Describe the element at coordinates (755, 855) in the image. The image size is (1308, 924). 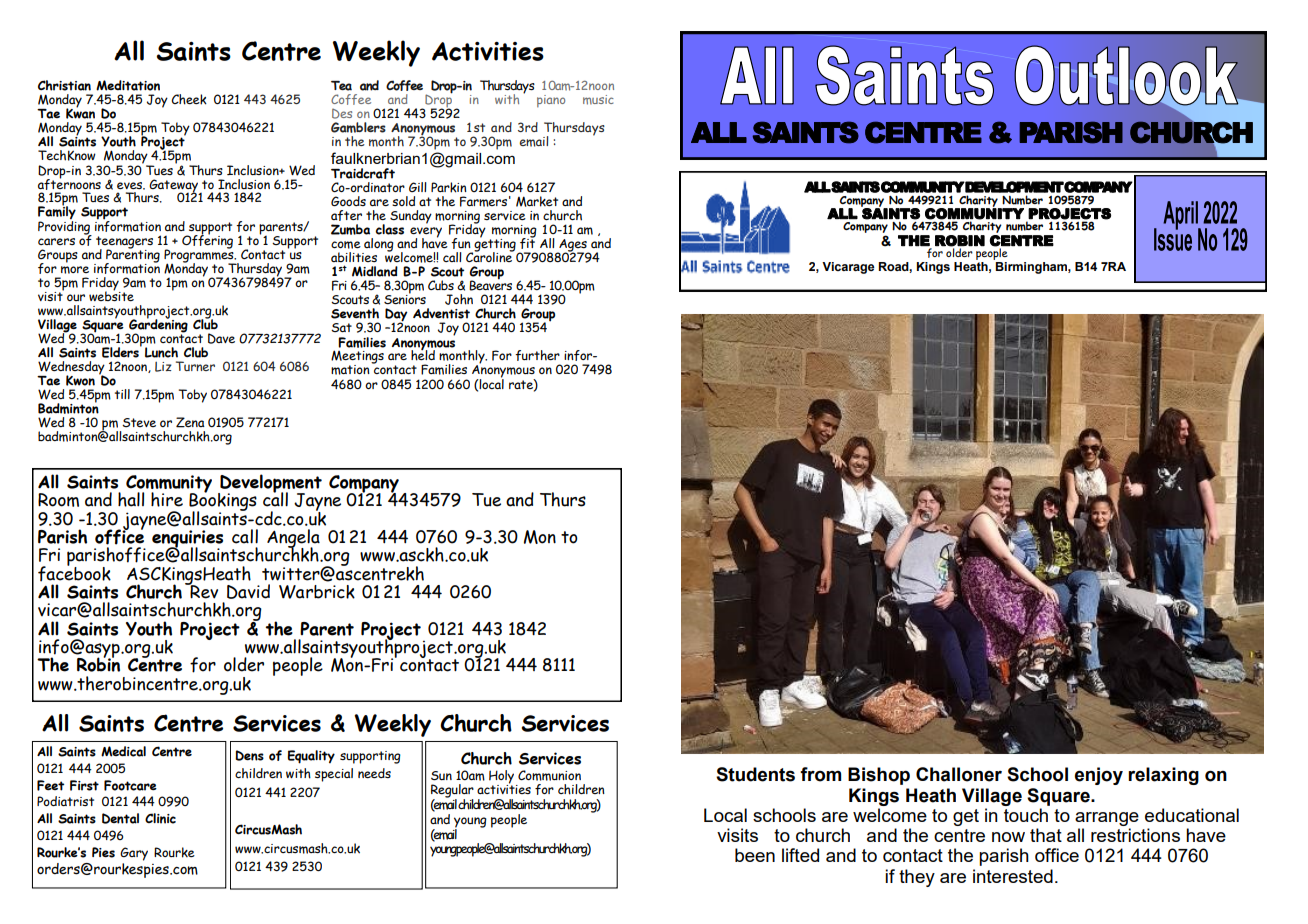
I see `been` at that location.
